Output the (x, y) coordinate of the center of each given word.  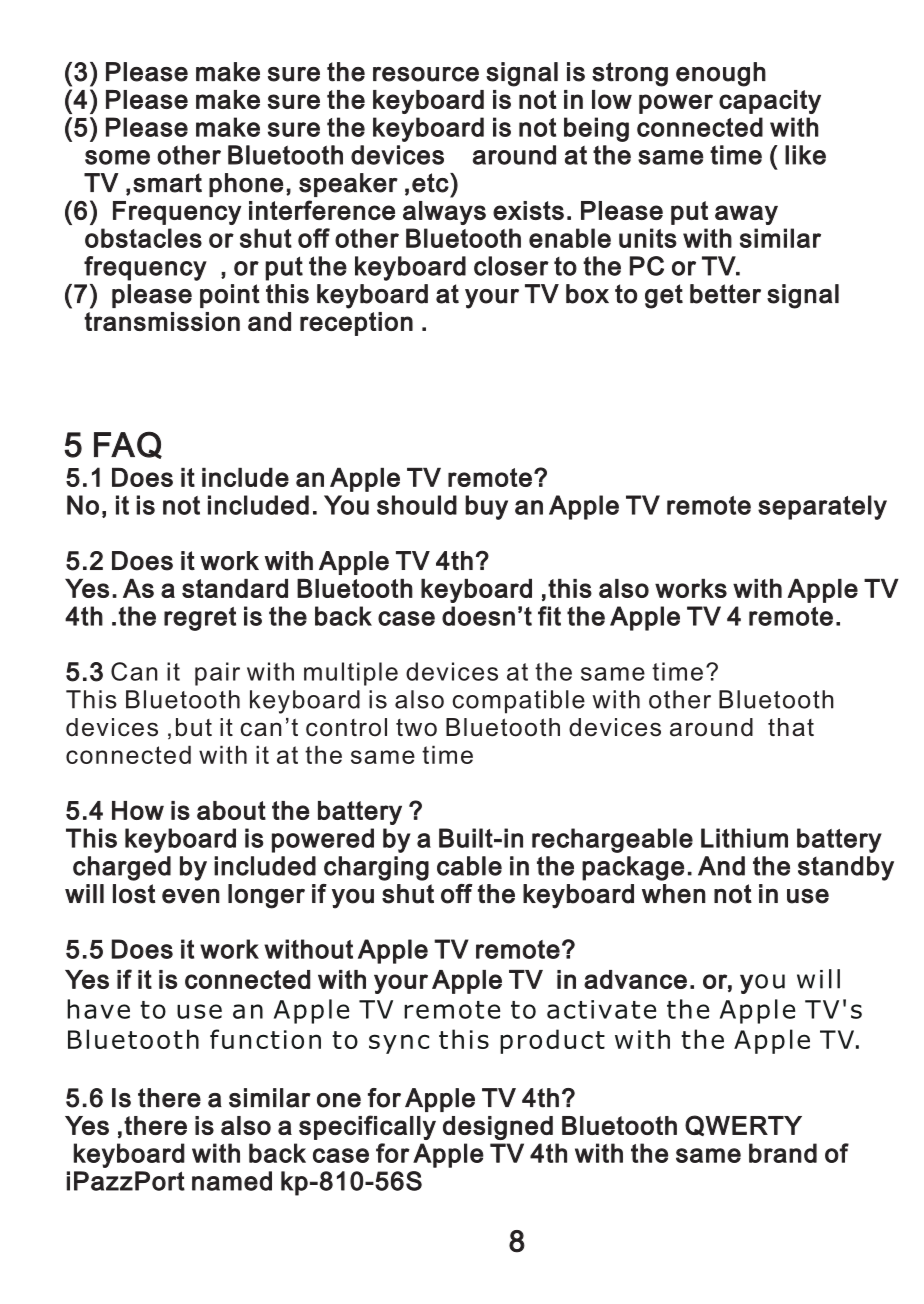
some (117, 157)
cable (469, 866)
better (725, 294)
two (416, 728)
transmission (162, 321)
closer (511, 266)
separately (822, 507)
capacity (770, 102)
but (194, 727)
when (674, 894)
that (791, 727)
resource (426, 74)
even (191, 896)
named (232, 1181)
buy (486, 507)
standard (235, 588)
